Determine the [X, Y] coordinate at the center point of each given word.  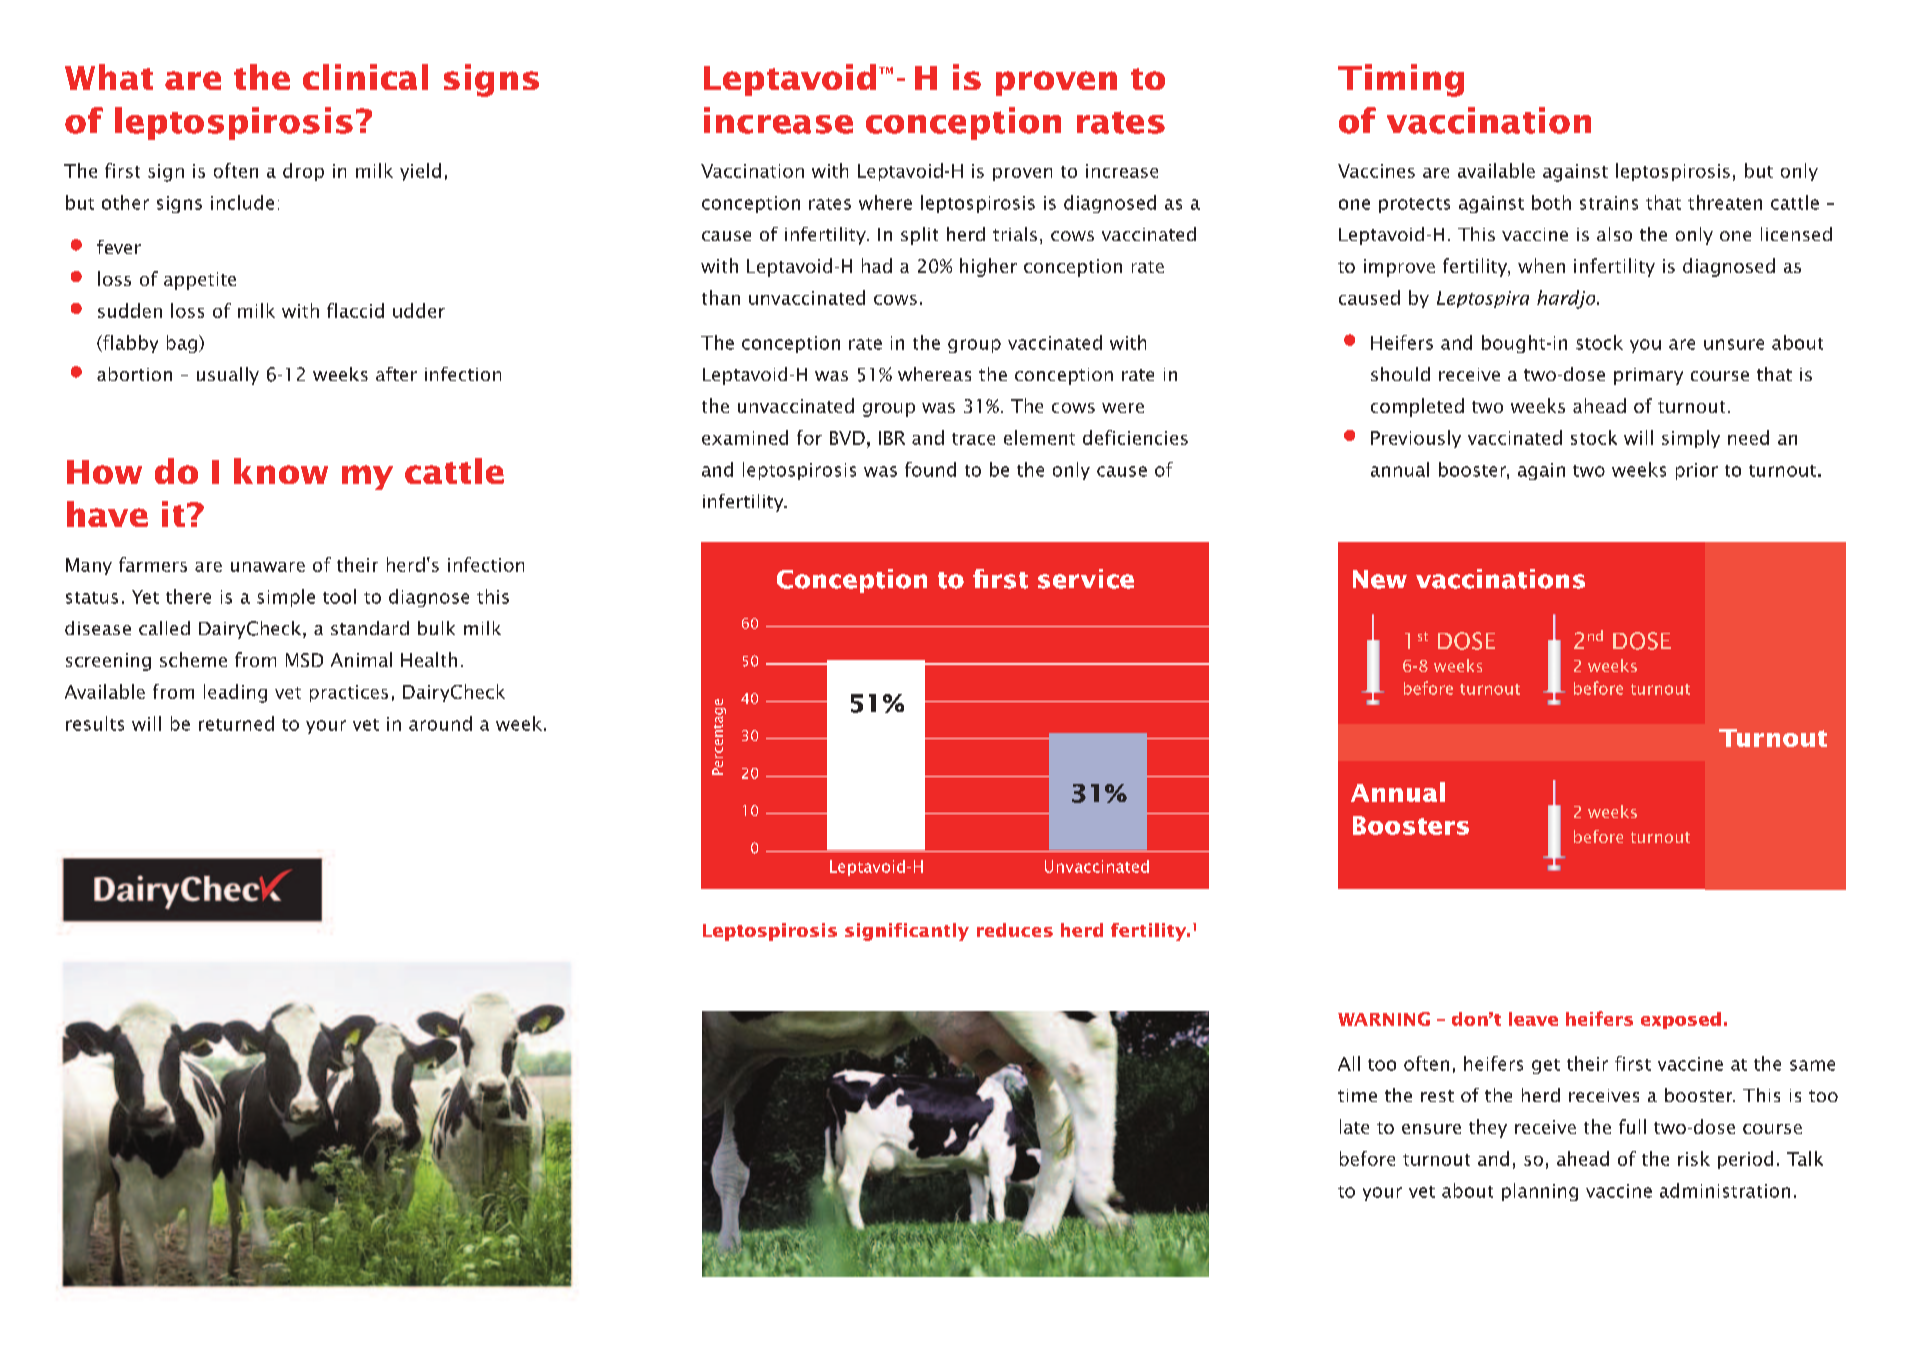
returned [236, 723]
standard [370, 628]
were [1123, 408]
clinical [365, 77]
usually [228, 376]
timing [1401, 80]
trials [1015, 234]
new [1380, 579]
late [1354, 1126]
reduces [1015, 930]
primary [1648, 376]
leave [1533, 1019]
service [1086, 579]
